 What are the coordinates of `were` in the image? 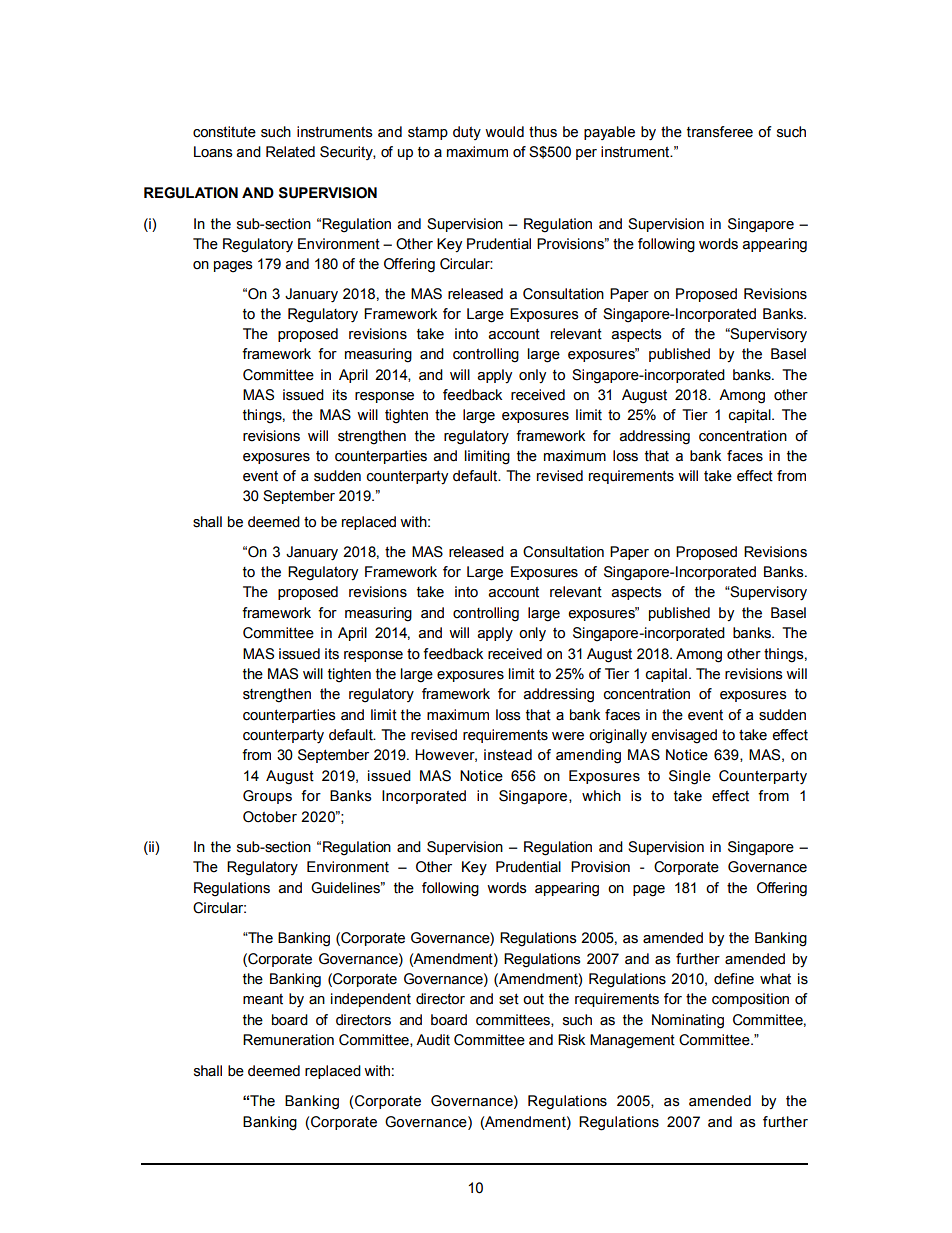 It's located at (568, 736).
